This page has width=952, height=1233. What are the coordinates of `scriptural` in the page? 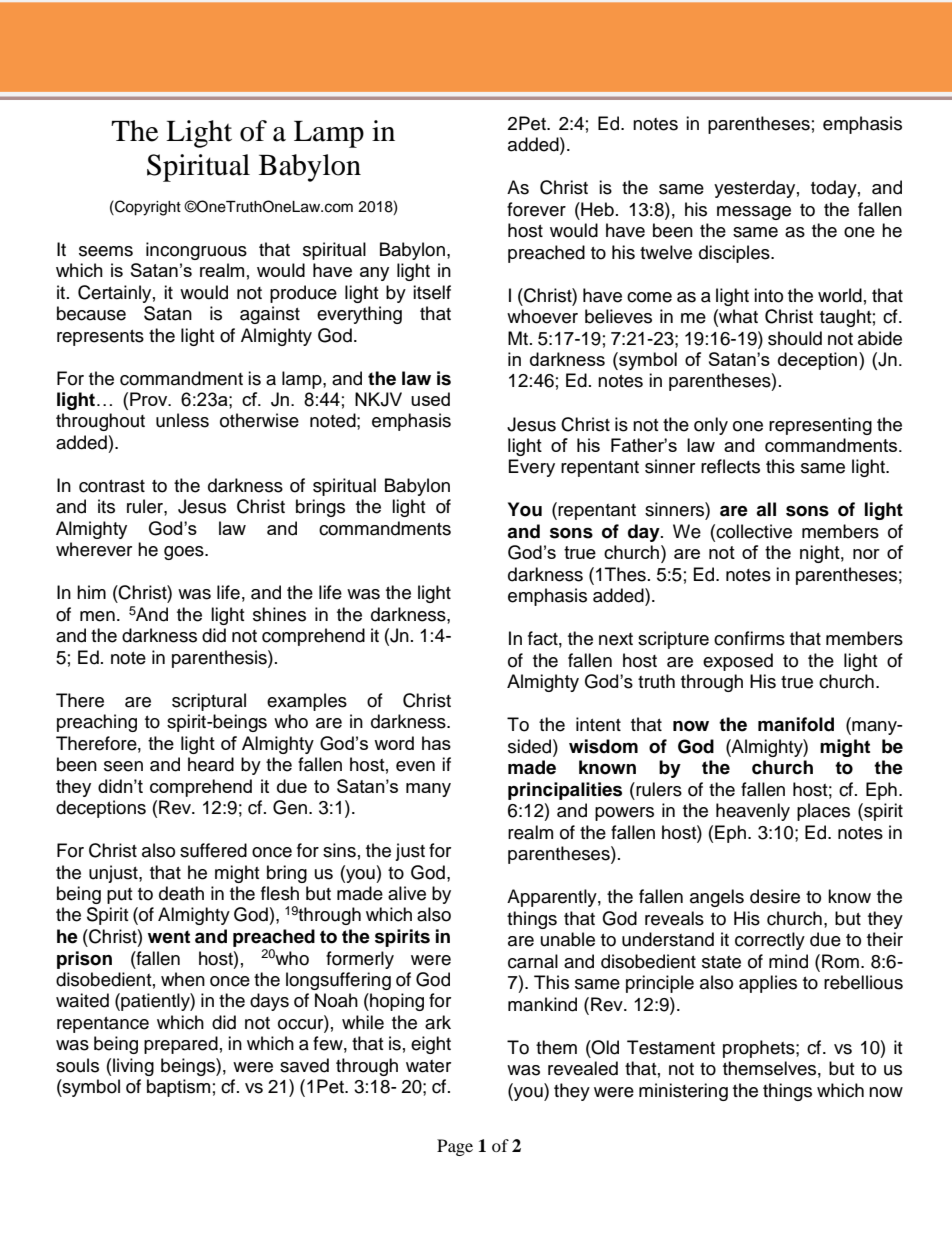 It's located at (209, 702).
